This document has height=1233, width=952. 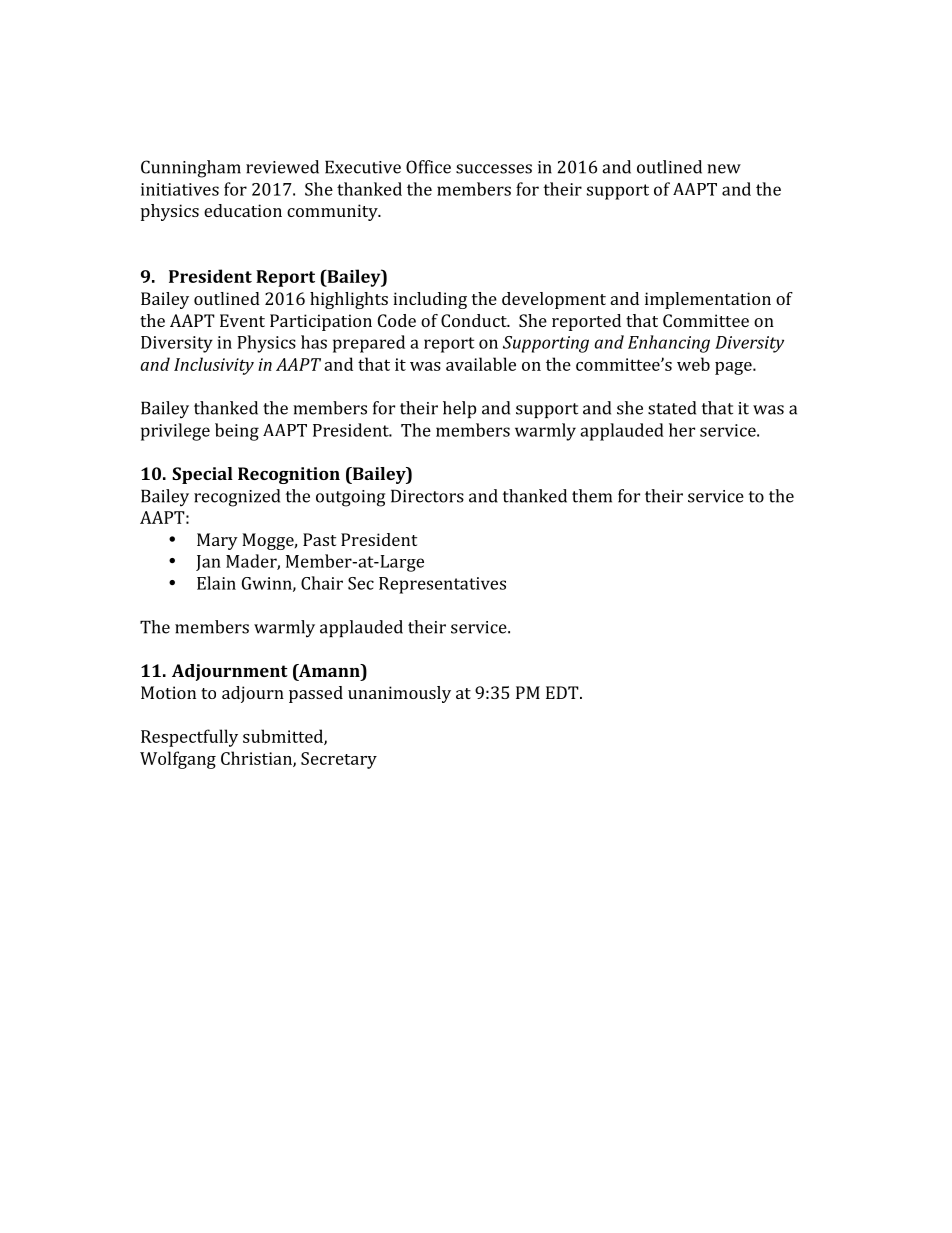 I want to click on education, so click(x=243, y=210).
